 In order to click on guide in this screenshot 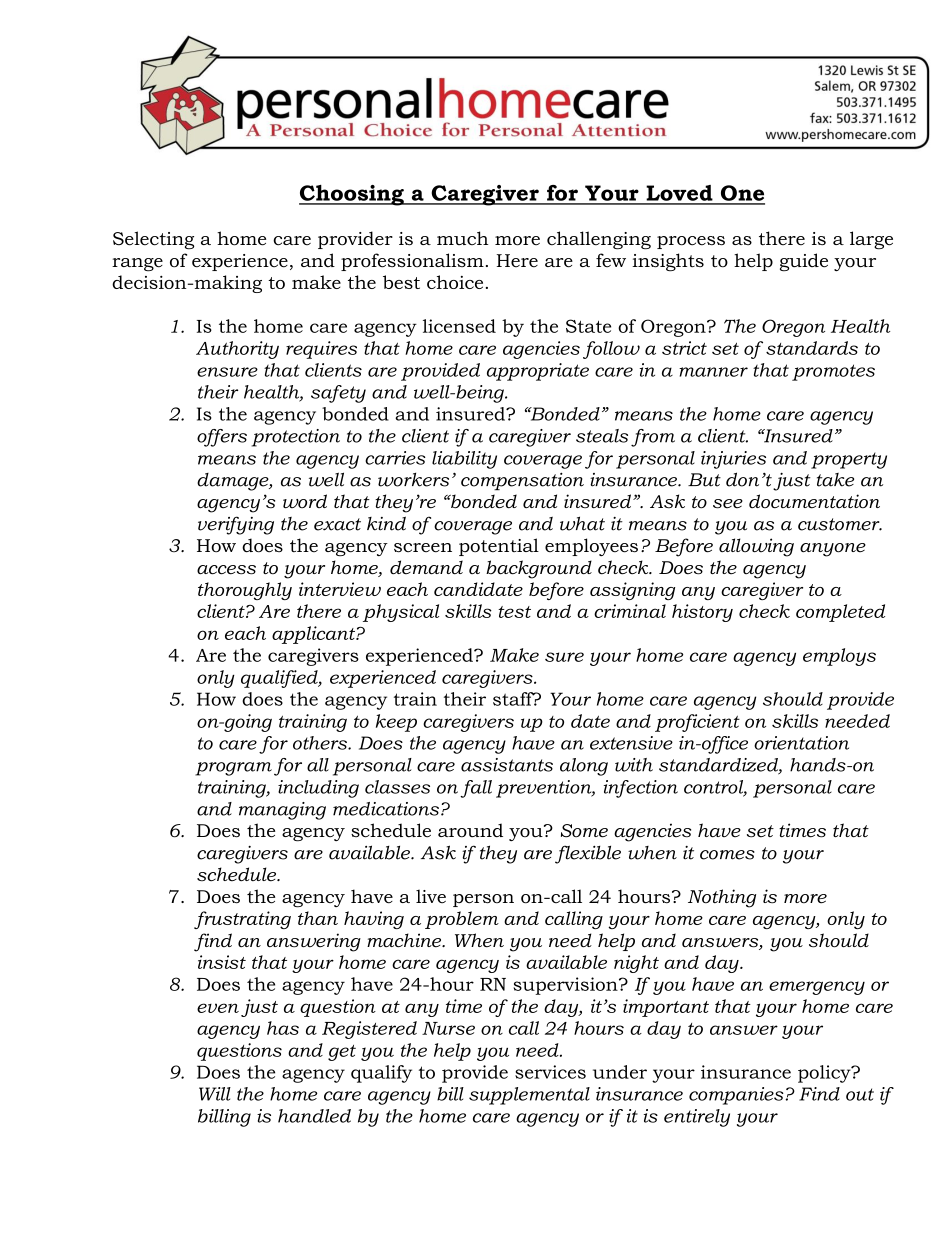, I will do `click(804, 262)`.
